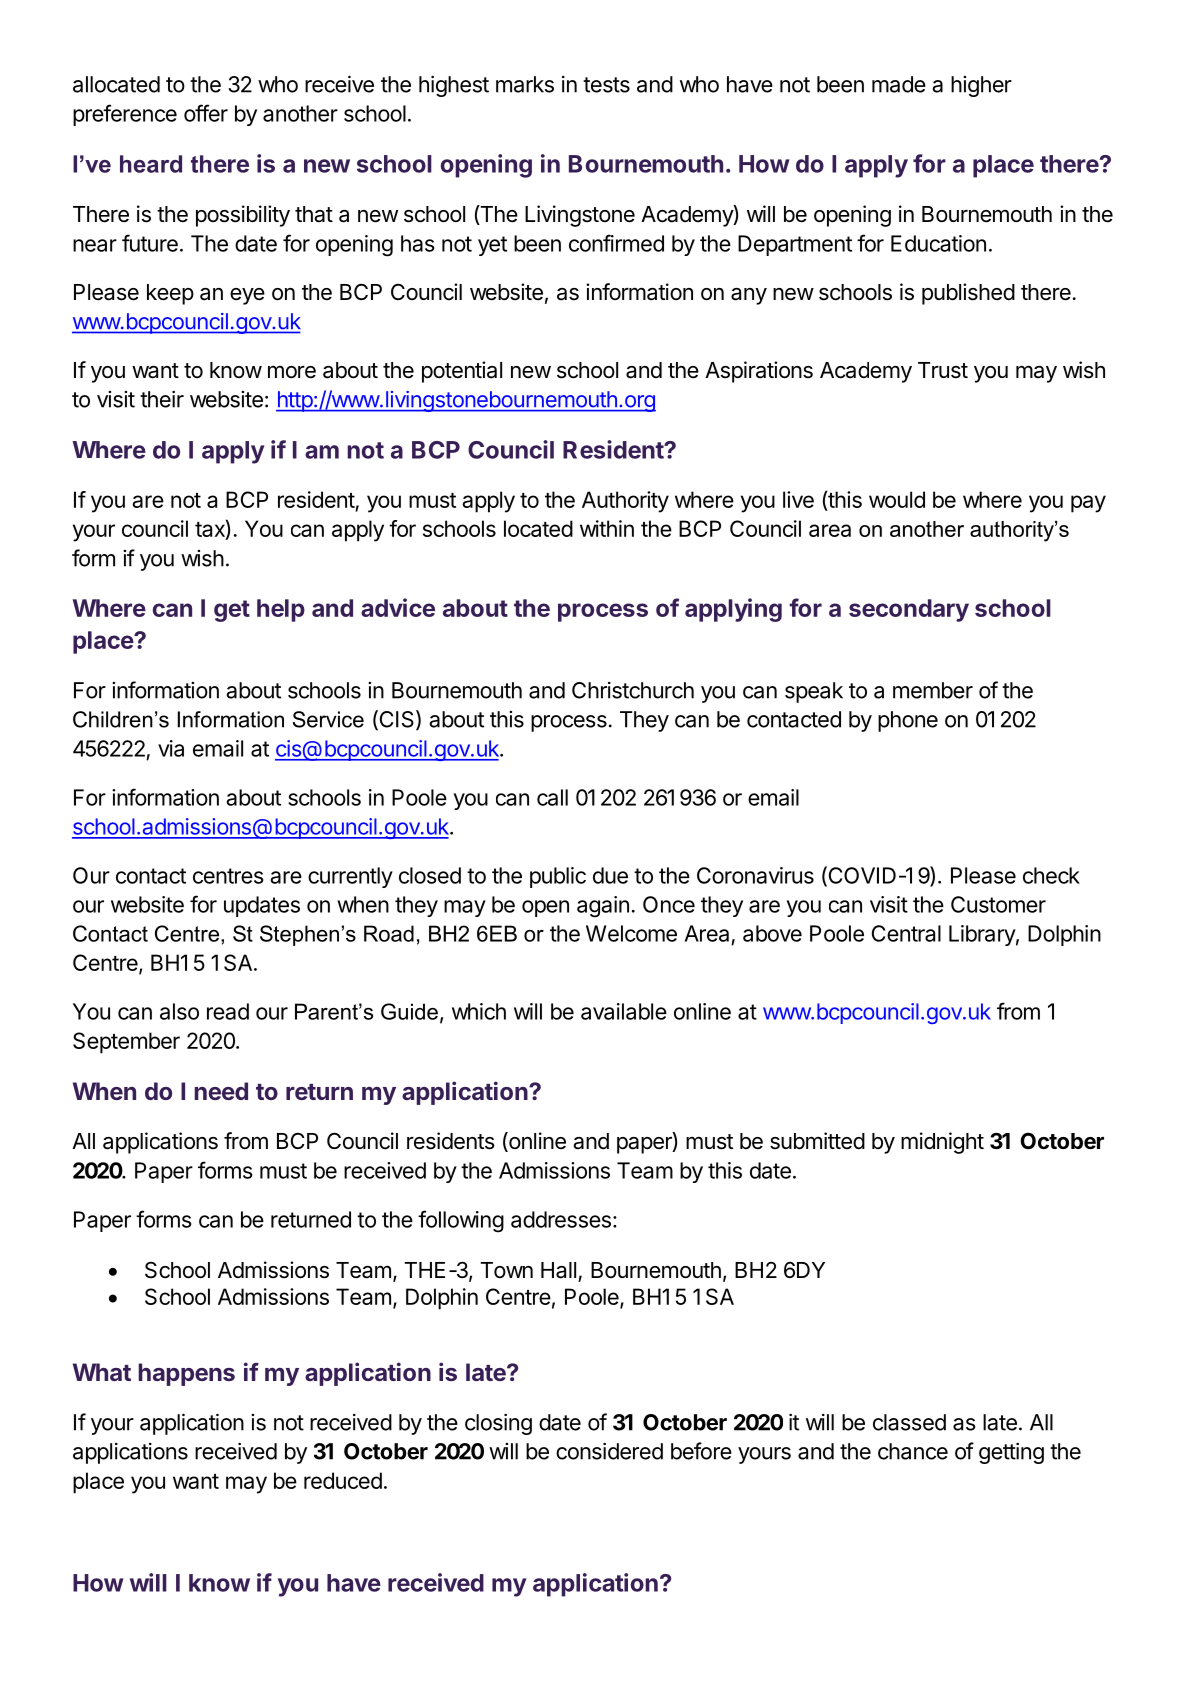 This document has height=1681, width=1189. I want to click on happens, so click(186, 1374).
